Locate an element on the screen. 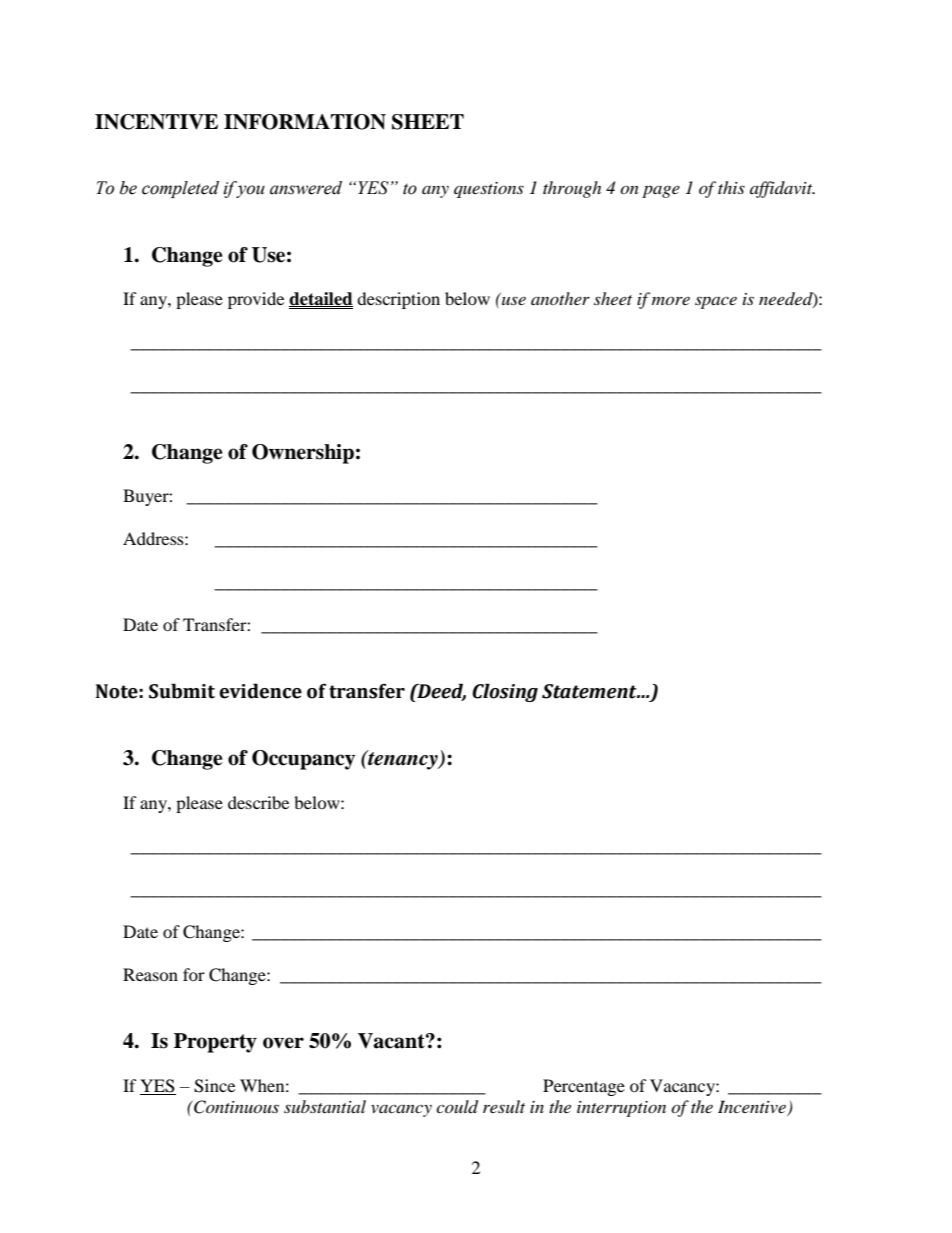  Ownership is located at coordinates (303, 454).
